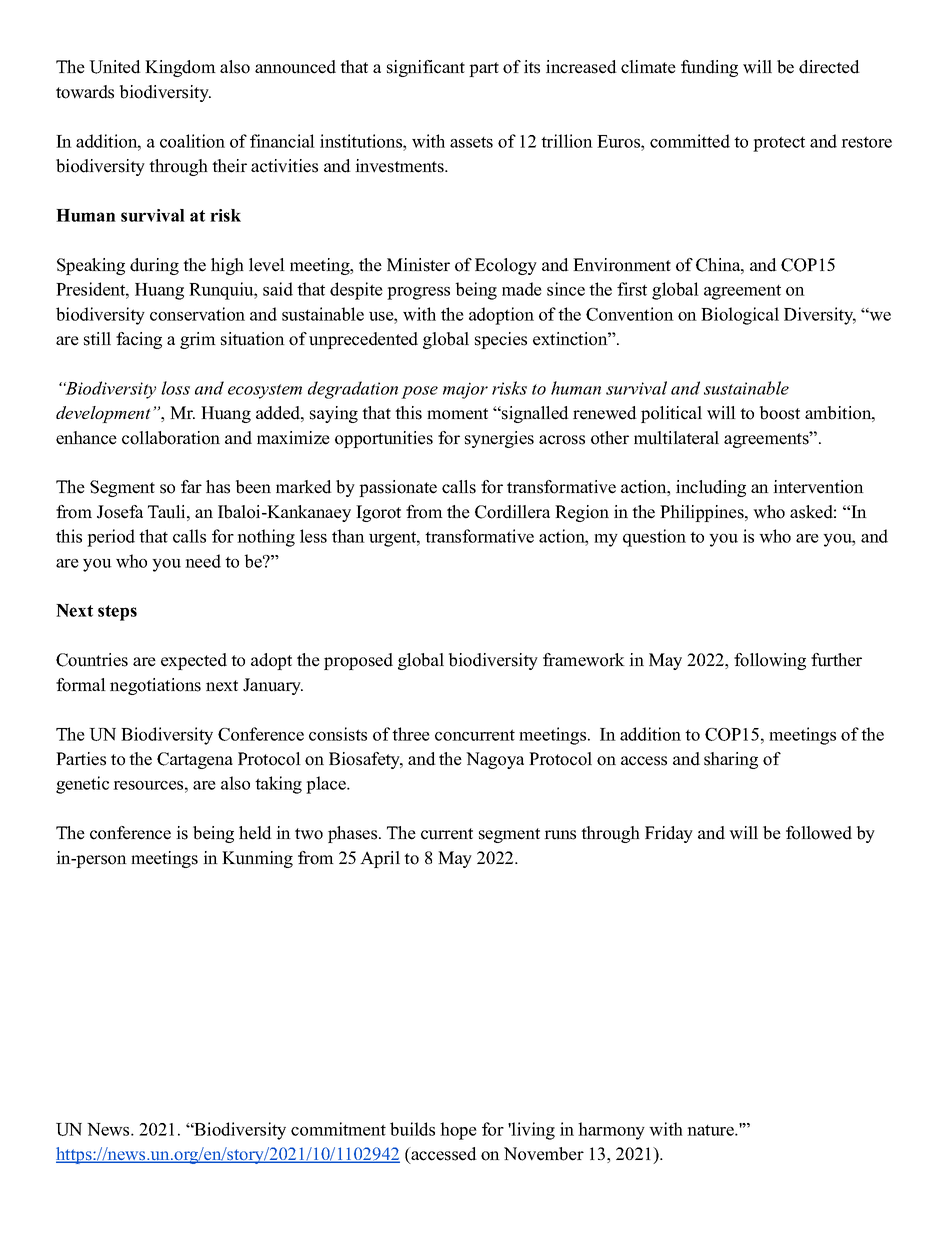 Image resolution: width=952 pixels, height=1233 pixels. What do you see at coordinates (779, 144) in the screenshot?
I see `protect` at bounding box center [779, 144].
